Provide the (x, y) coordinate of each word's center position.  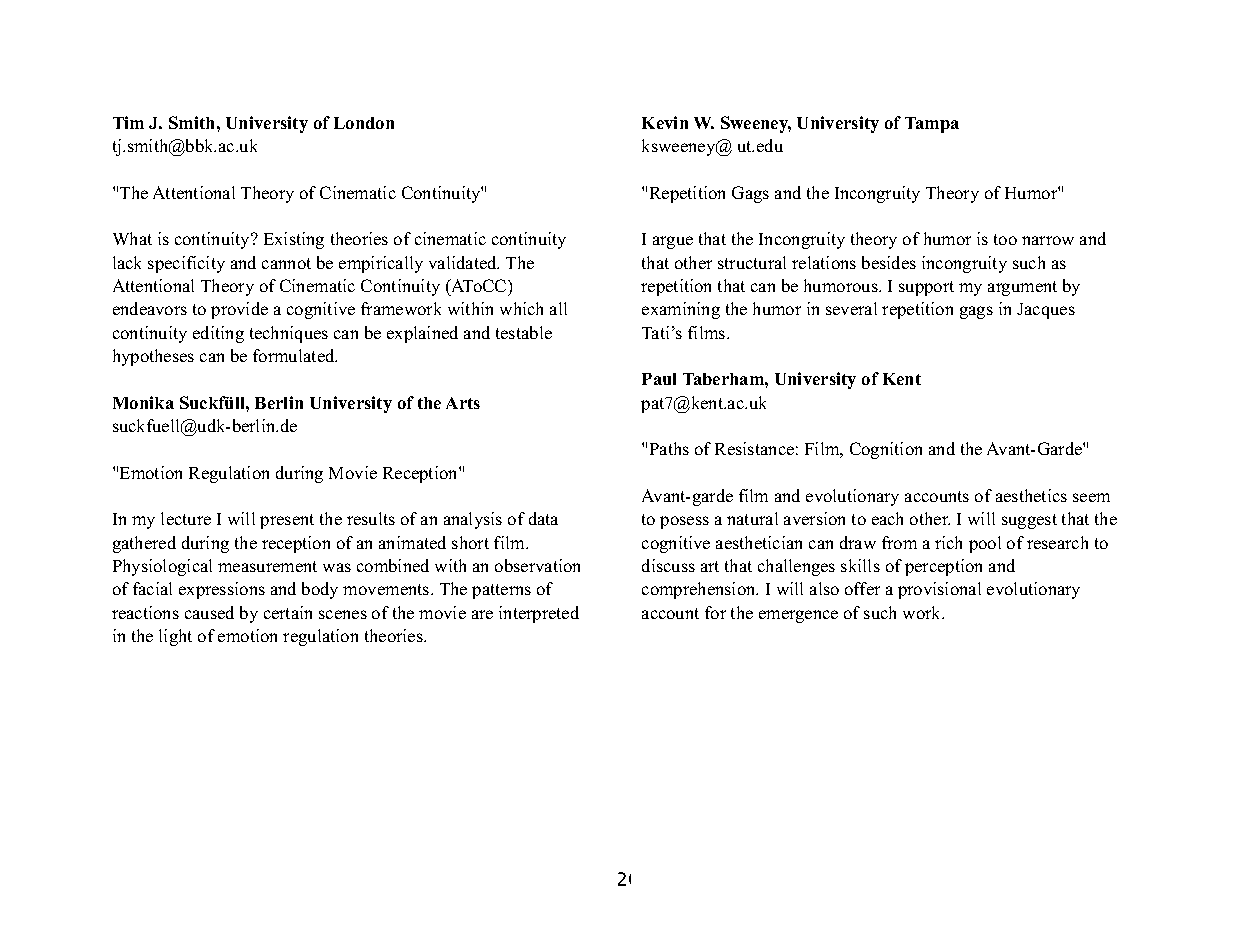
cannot (286, 263)
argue (673, 242)
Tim (128, 122)
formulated (295, 355)
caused (209, 612)
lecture (186, 518)
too (1005, 239)
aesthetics (1031, 495)
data (543, 518)
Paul (659, 379)
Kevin (665, 122)
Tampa (932, 125)
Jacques (1046, 311)
